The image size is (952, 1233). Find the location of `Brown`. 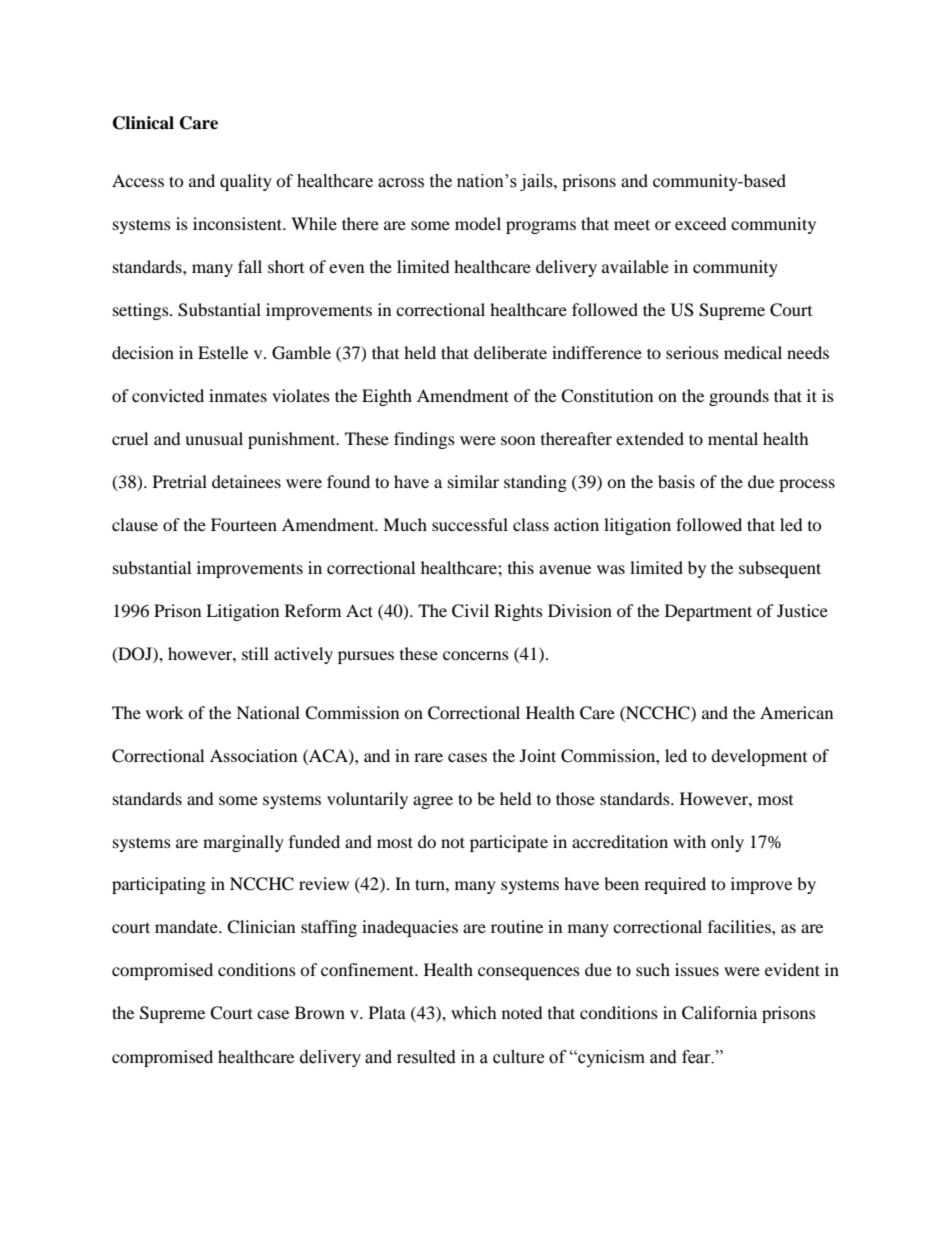

Brown is located at coordinates (320, 1012).
